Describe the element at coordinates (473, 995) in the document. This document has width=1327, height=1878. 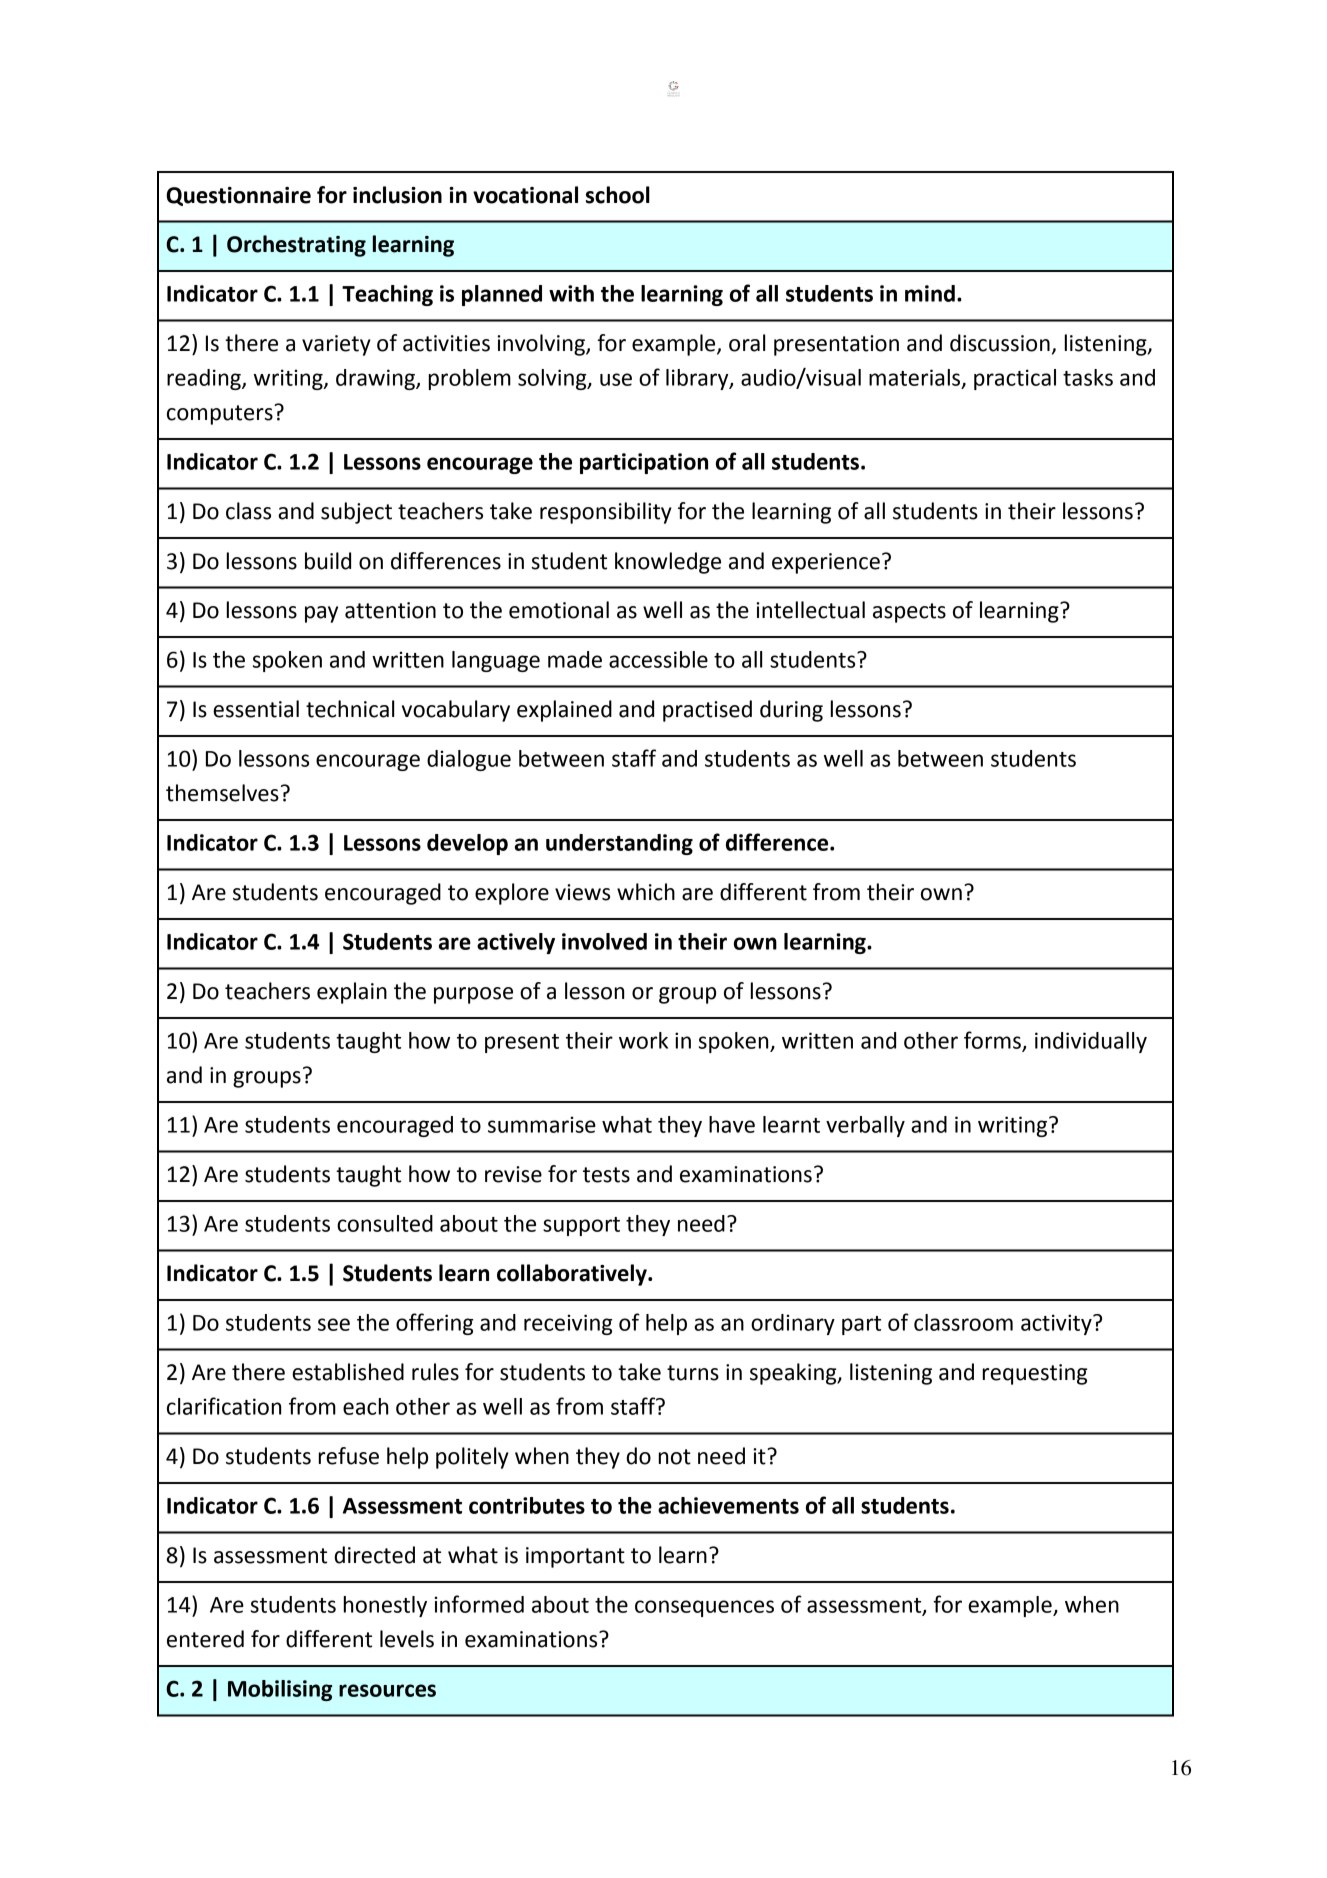
I see `purpose` at that location.
